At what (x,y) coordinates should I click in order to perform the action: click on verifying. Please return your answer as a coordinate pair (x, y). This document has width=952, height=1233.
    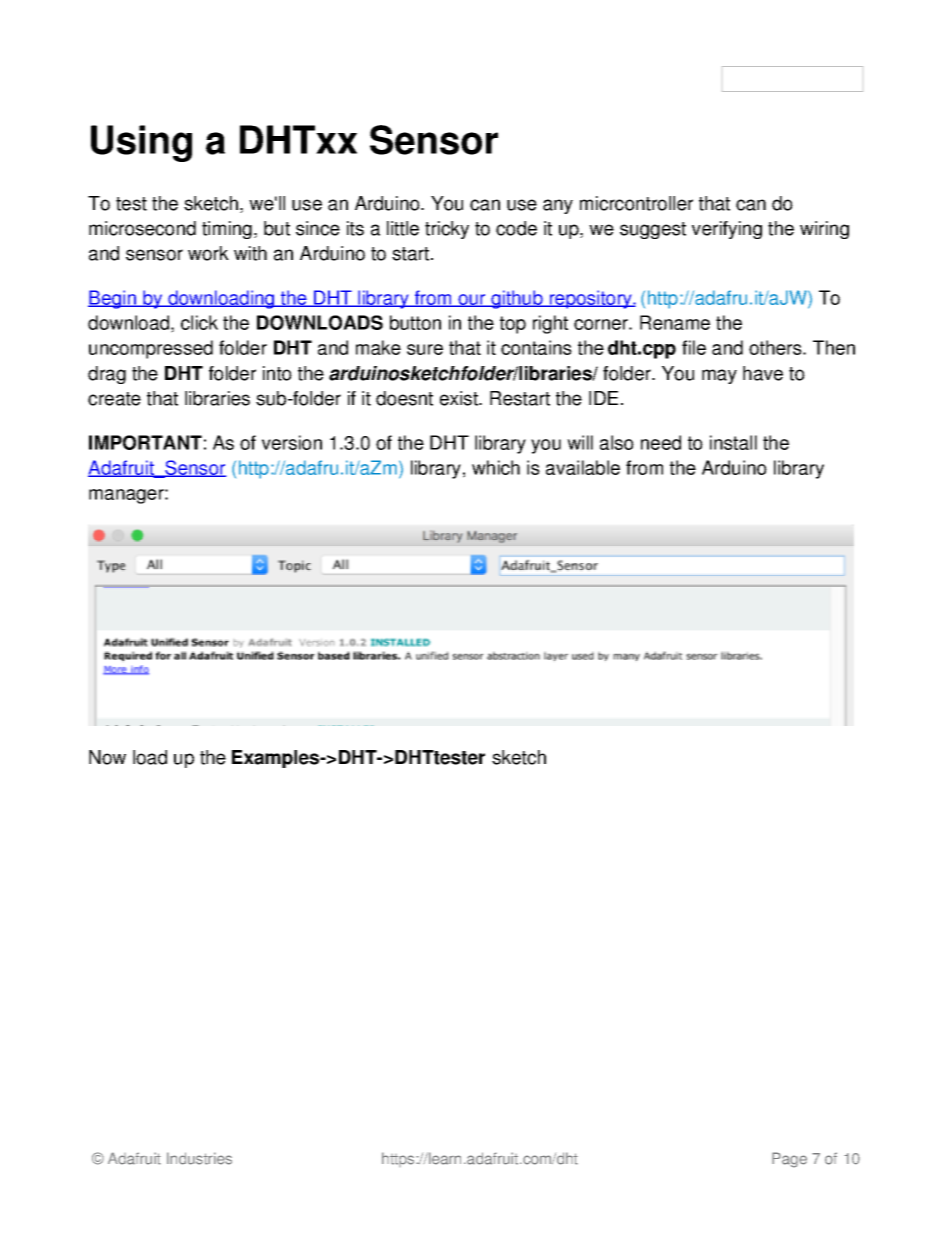
    Looking at the image, I should click on (727, 230).
